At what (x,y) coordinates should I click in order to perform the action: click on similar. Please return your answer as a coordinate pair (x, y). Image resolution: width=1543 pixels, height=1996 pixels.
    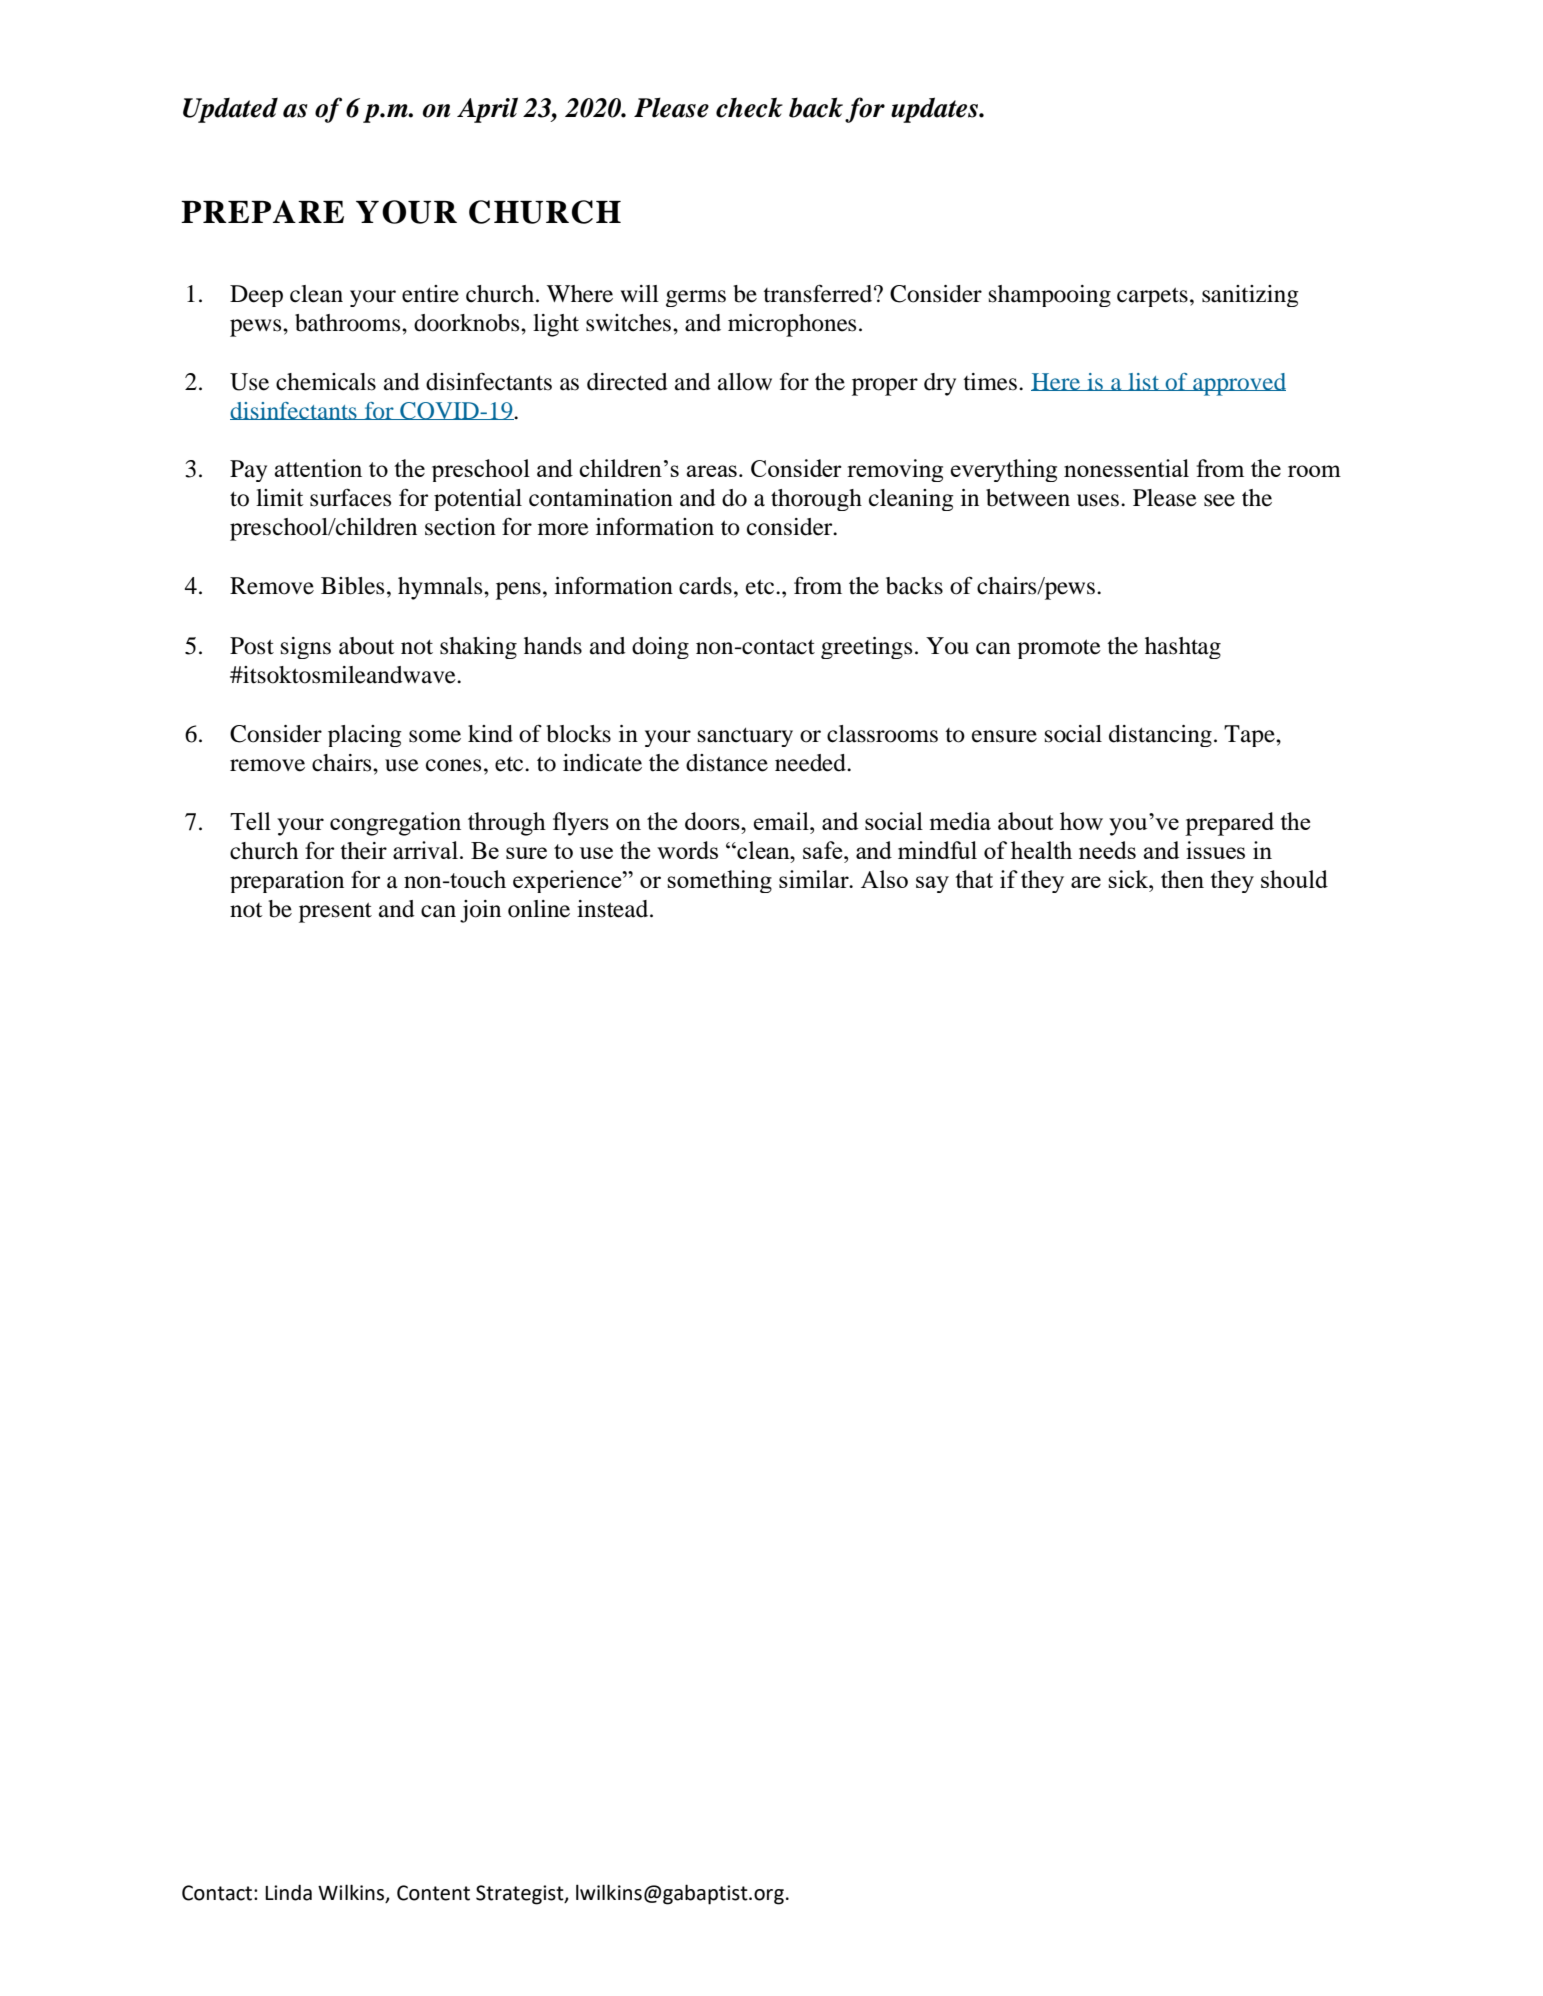
    Looking at the image, I should click on (815, 879).
